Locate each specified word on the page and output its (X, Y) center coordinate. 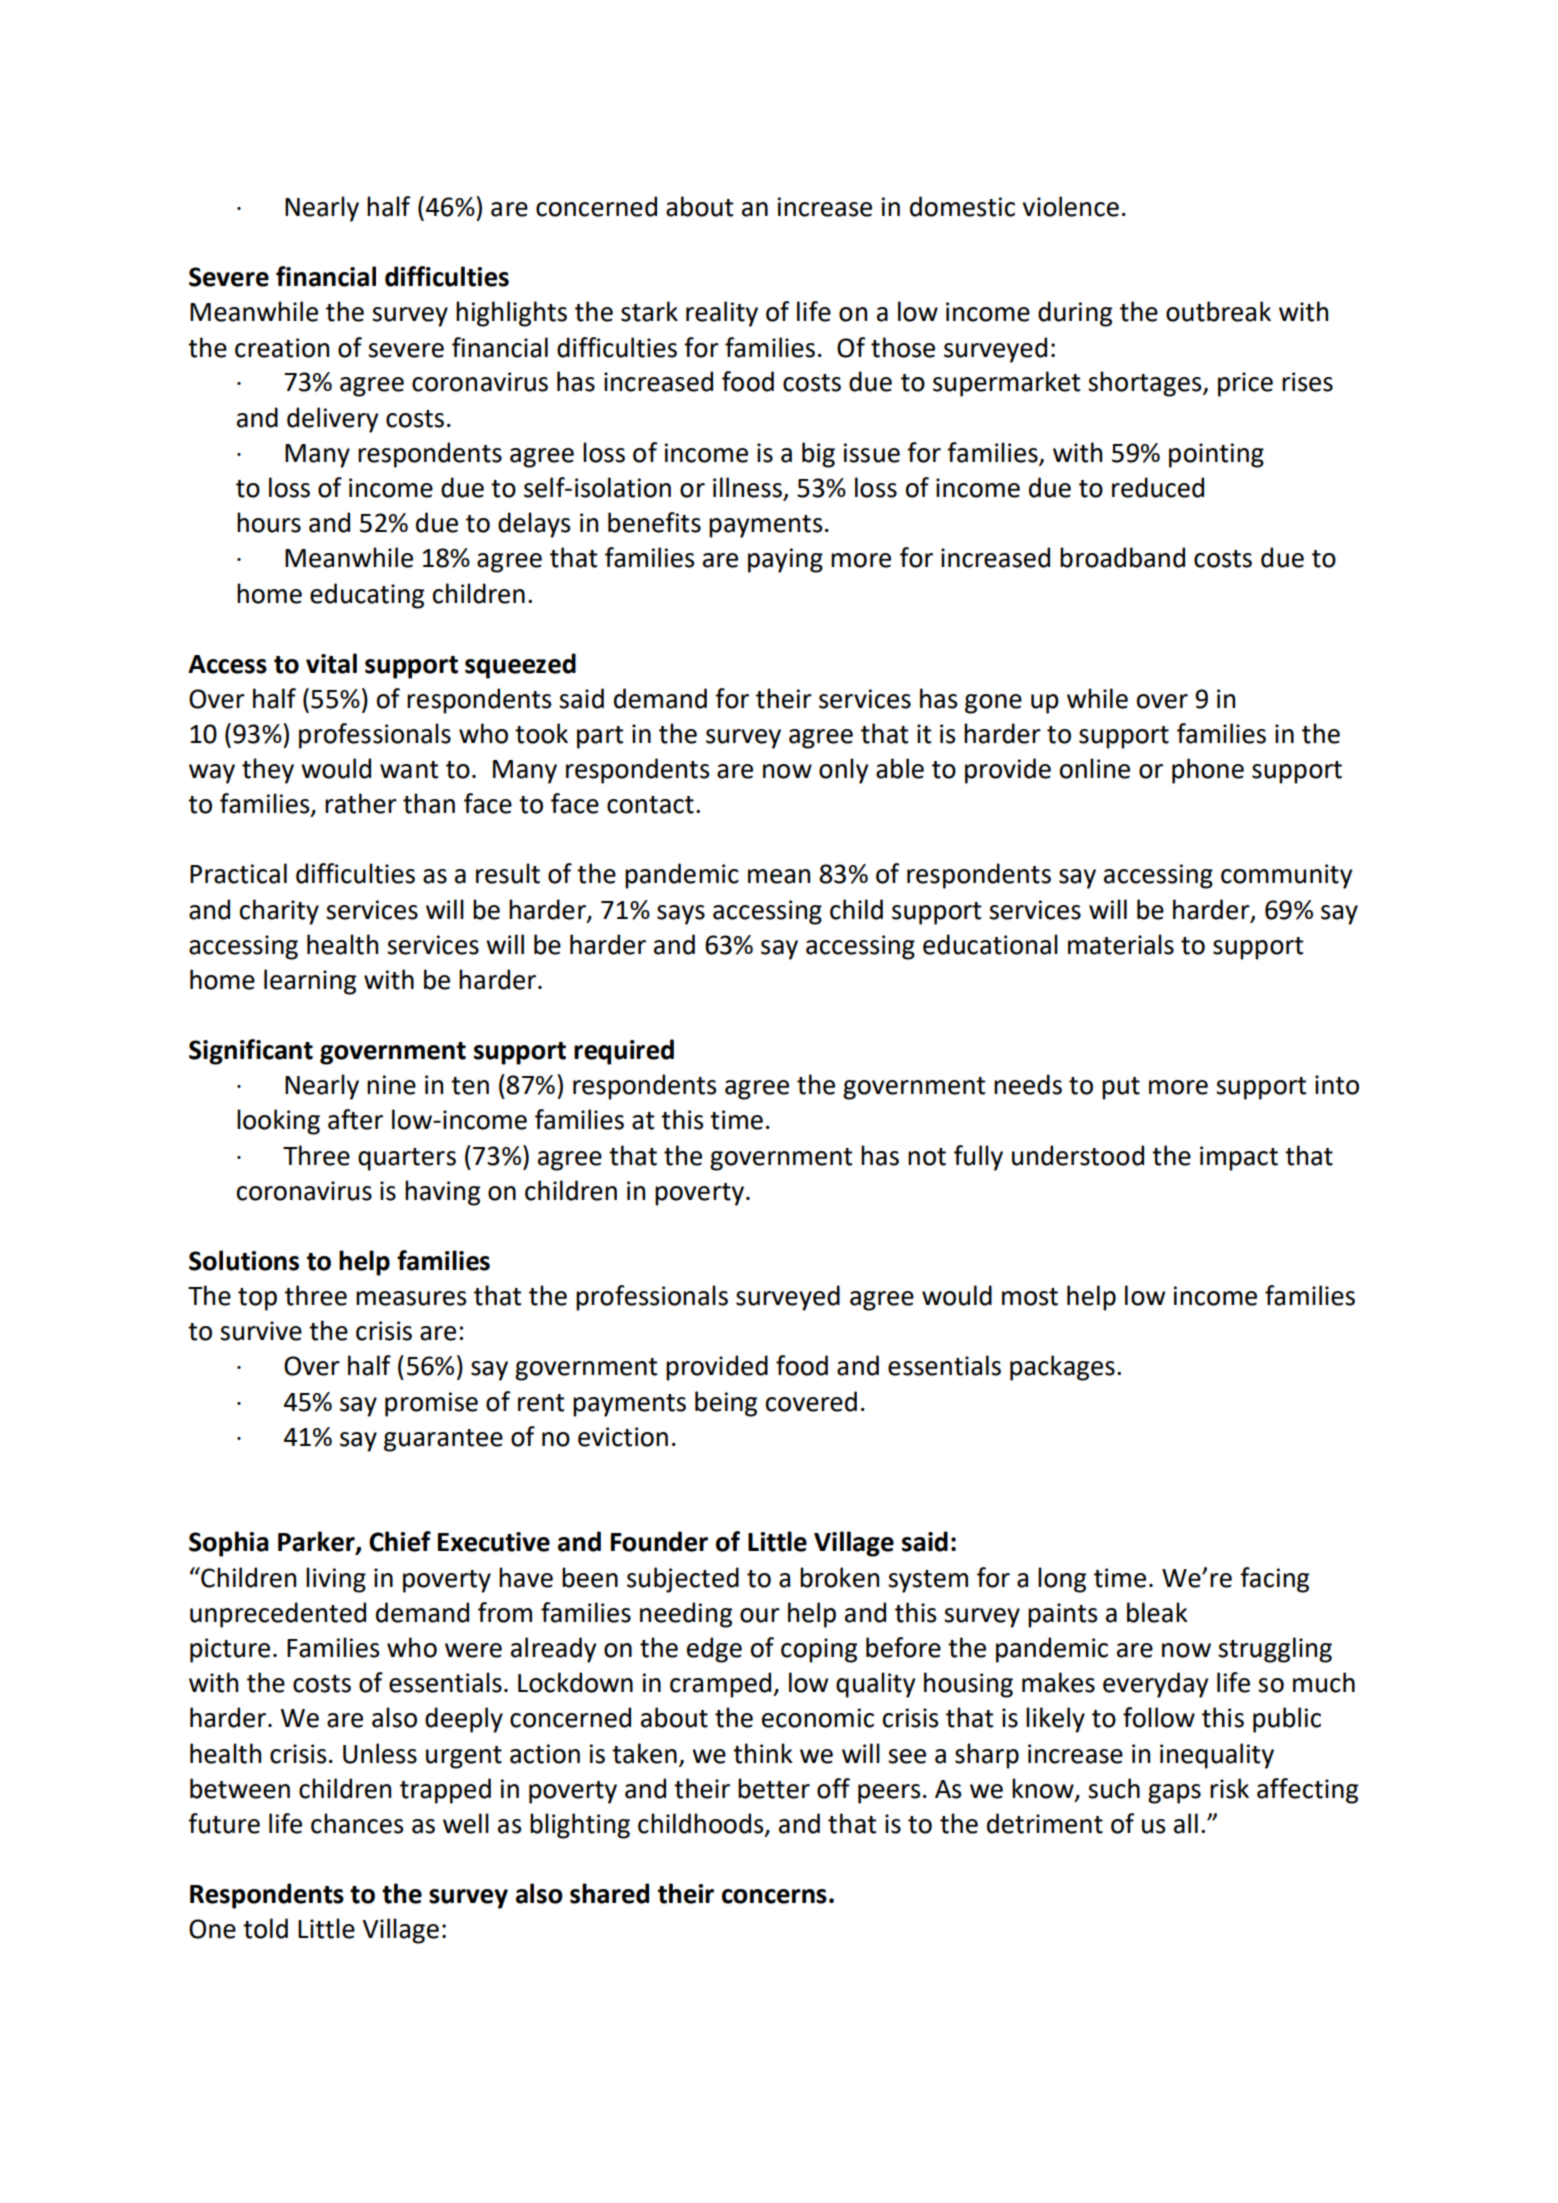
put (1121, 1088)
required (624, 1052)
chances (357, 1823)
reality (722, 314)
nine (391, 1085)
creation (282, 348)
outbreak (1218, 311)
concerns (774, 1896)
